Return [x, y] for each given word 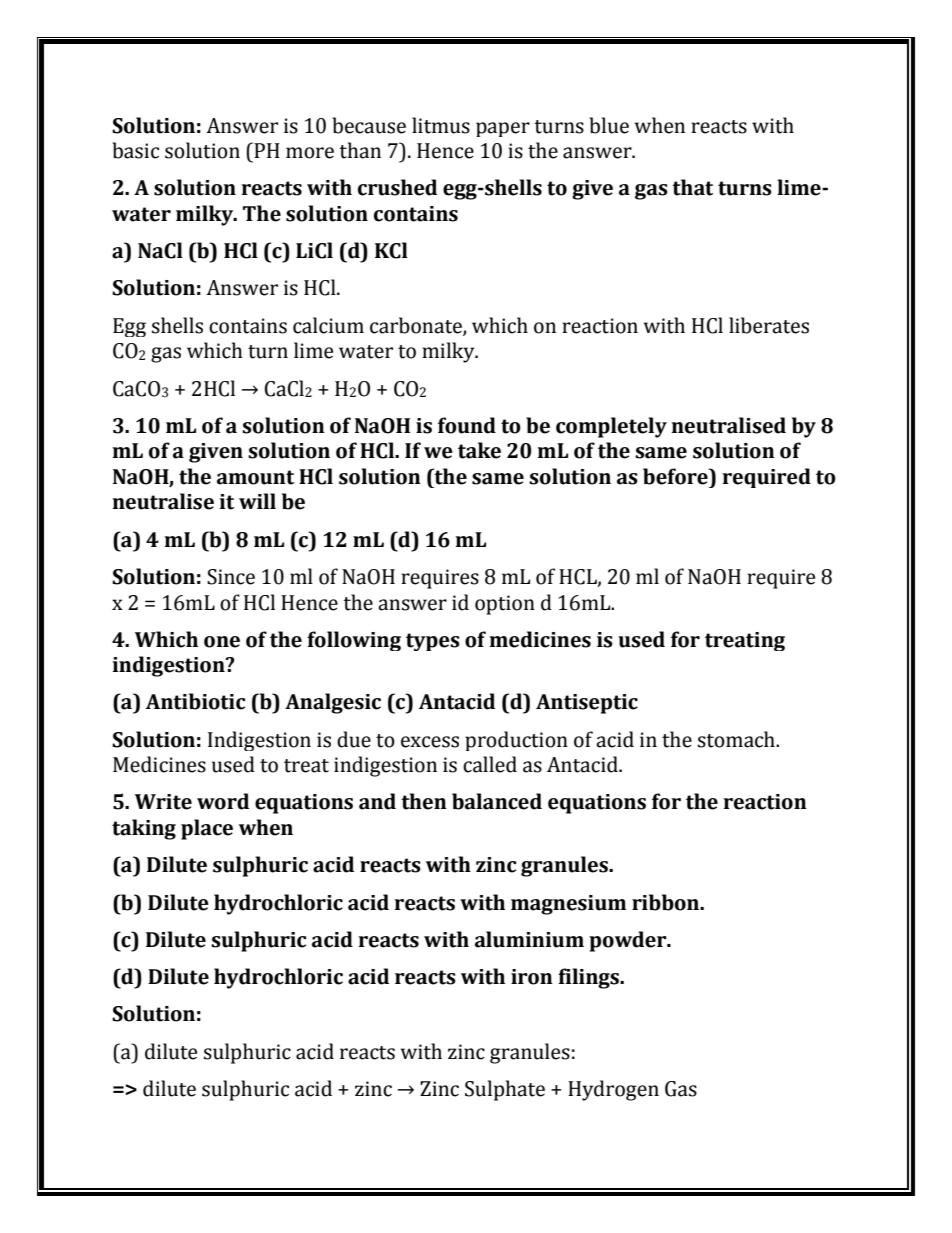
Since [231, 577]
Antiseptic [587, 704]
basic [135, 150]
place [207, 829]
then [424, 801]
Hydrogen [613, 1090]
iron [532, 977]
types [433, 642]
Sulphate [505, 1090]
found [467, 425]
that [692, 187]
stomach [737, 739]
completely [611, 427]
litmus [441, 125]
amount [255, 477]
